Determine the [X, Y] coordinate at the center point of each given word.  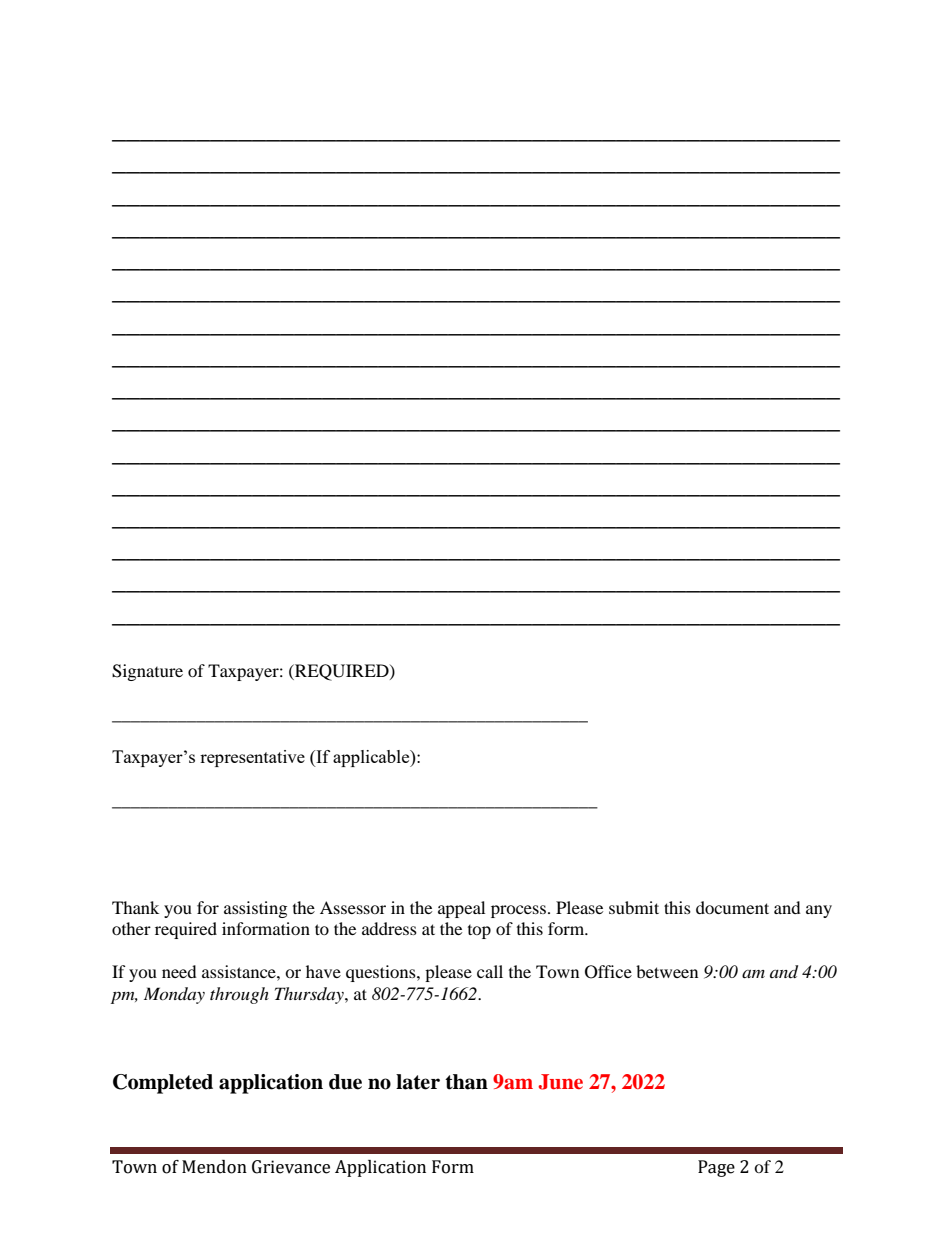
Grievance [291, 1167]
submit [634, 907]
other [131, 928]
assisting [255, 909]
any [819, 911]
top [479, 932]
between [667, 971]
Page [716, 1168]
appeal [461, 909]
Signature [147, 672]
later [418, 1082]
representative [252, 758]
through [239, 995]
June [560, 1082]
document [732, 907]
